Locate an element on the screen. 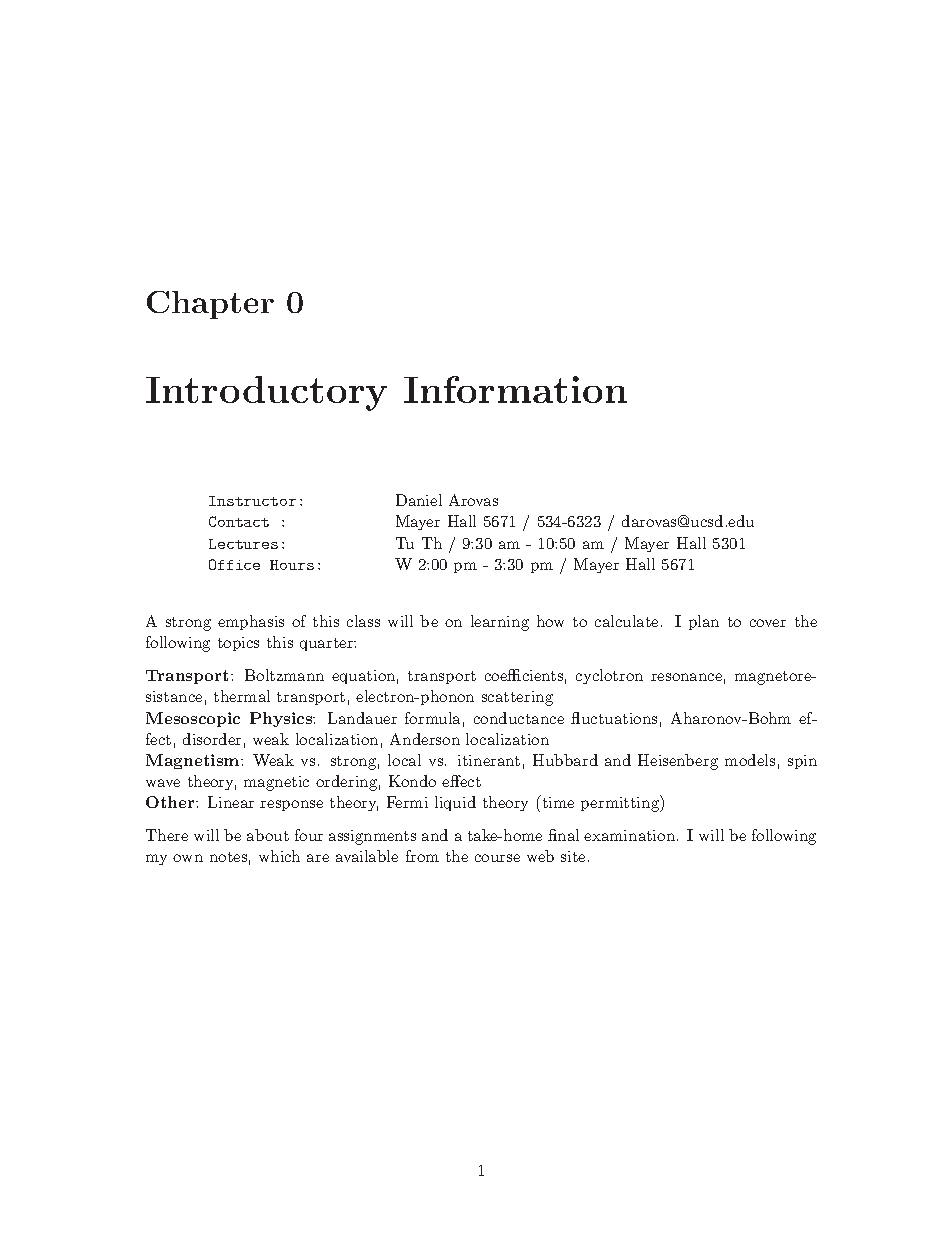  fluctuations is located at coordinates (614, 718).
